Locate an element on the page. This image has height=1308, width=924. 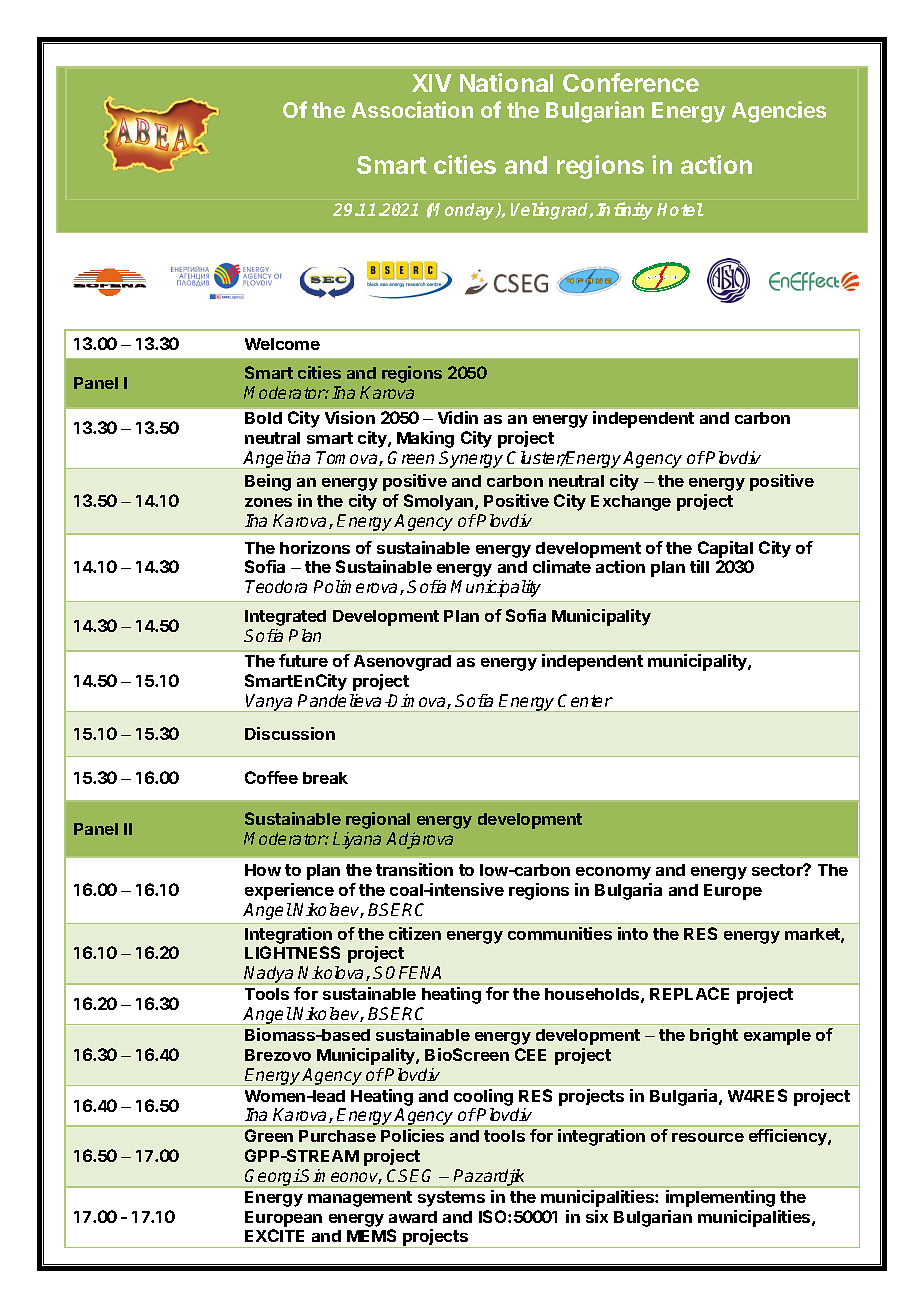
Agencies is located at coordinates (779, 112).
